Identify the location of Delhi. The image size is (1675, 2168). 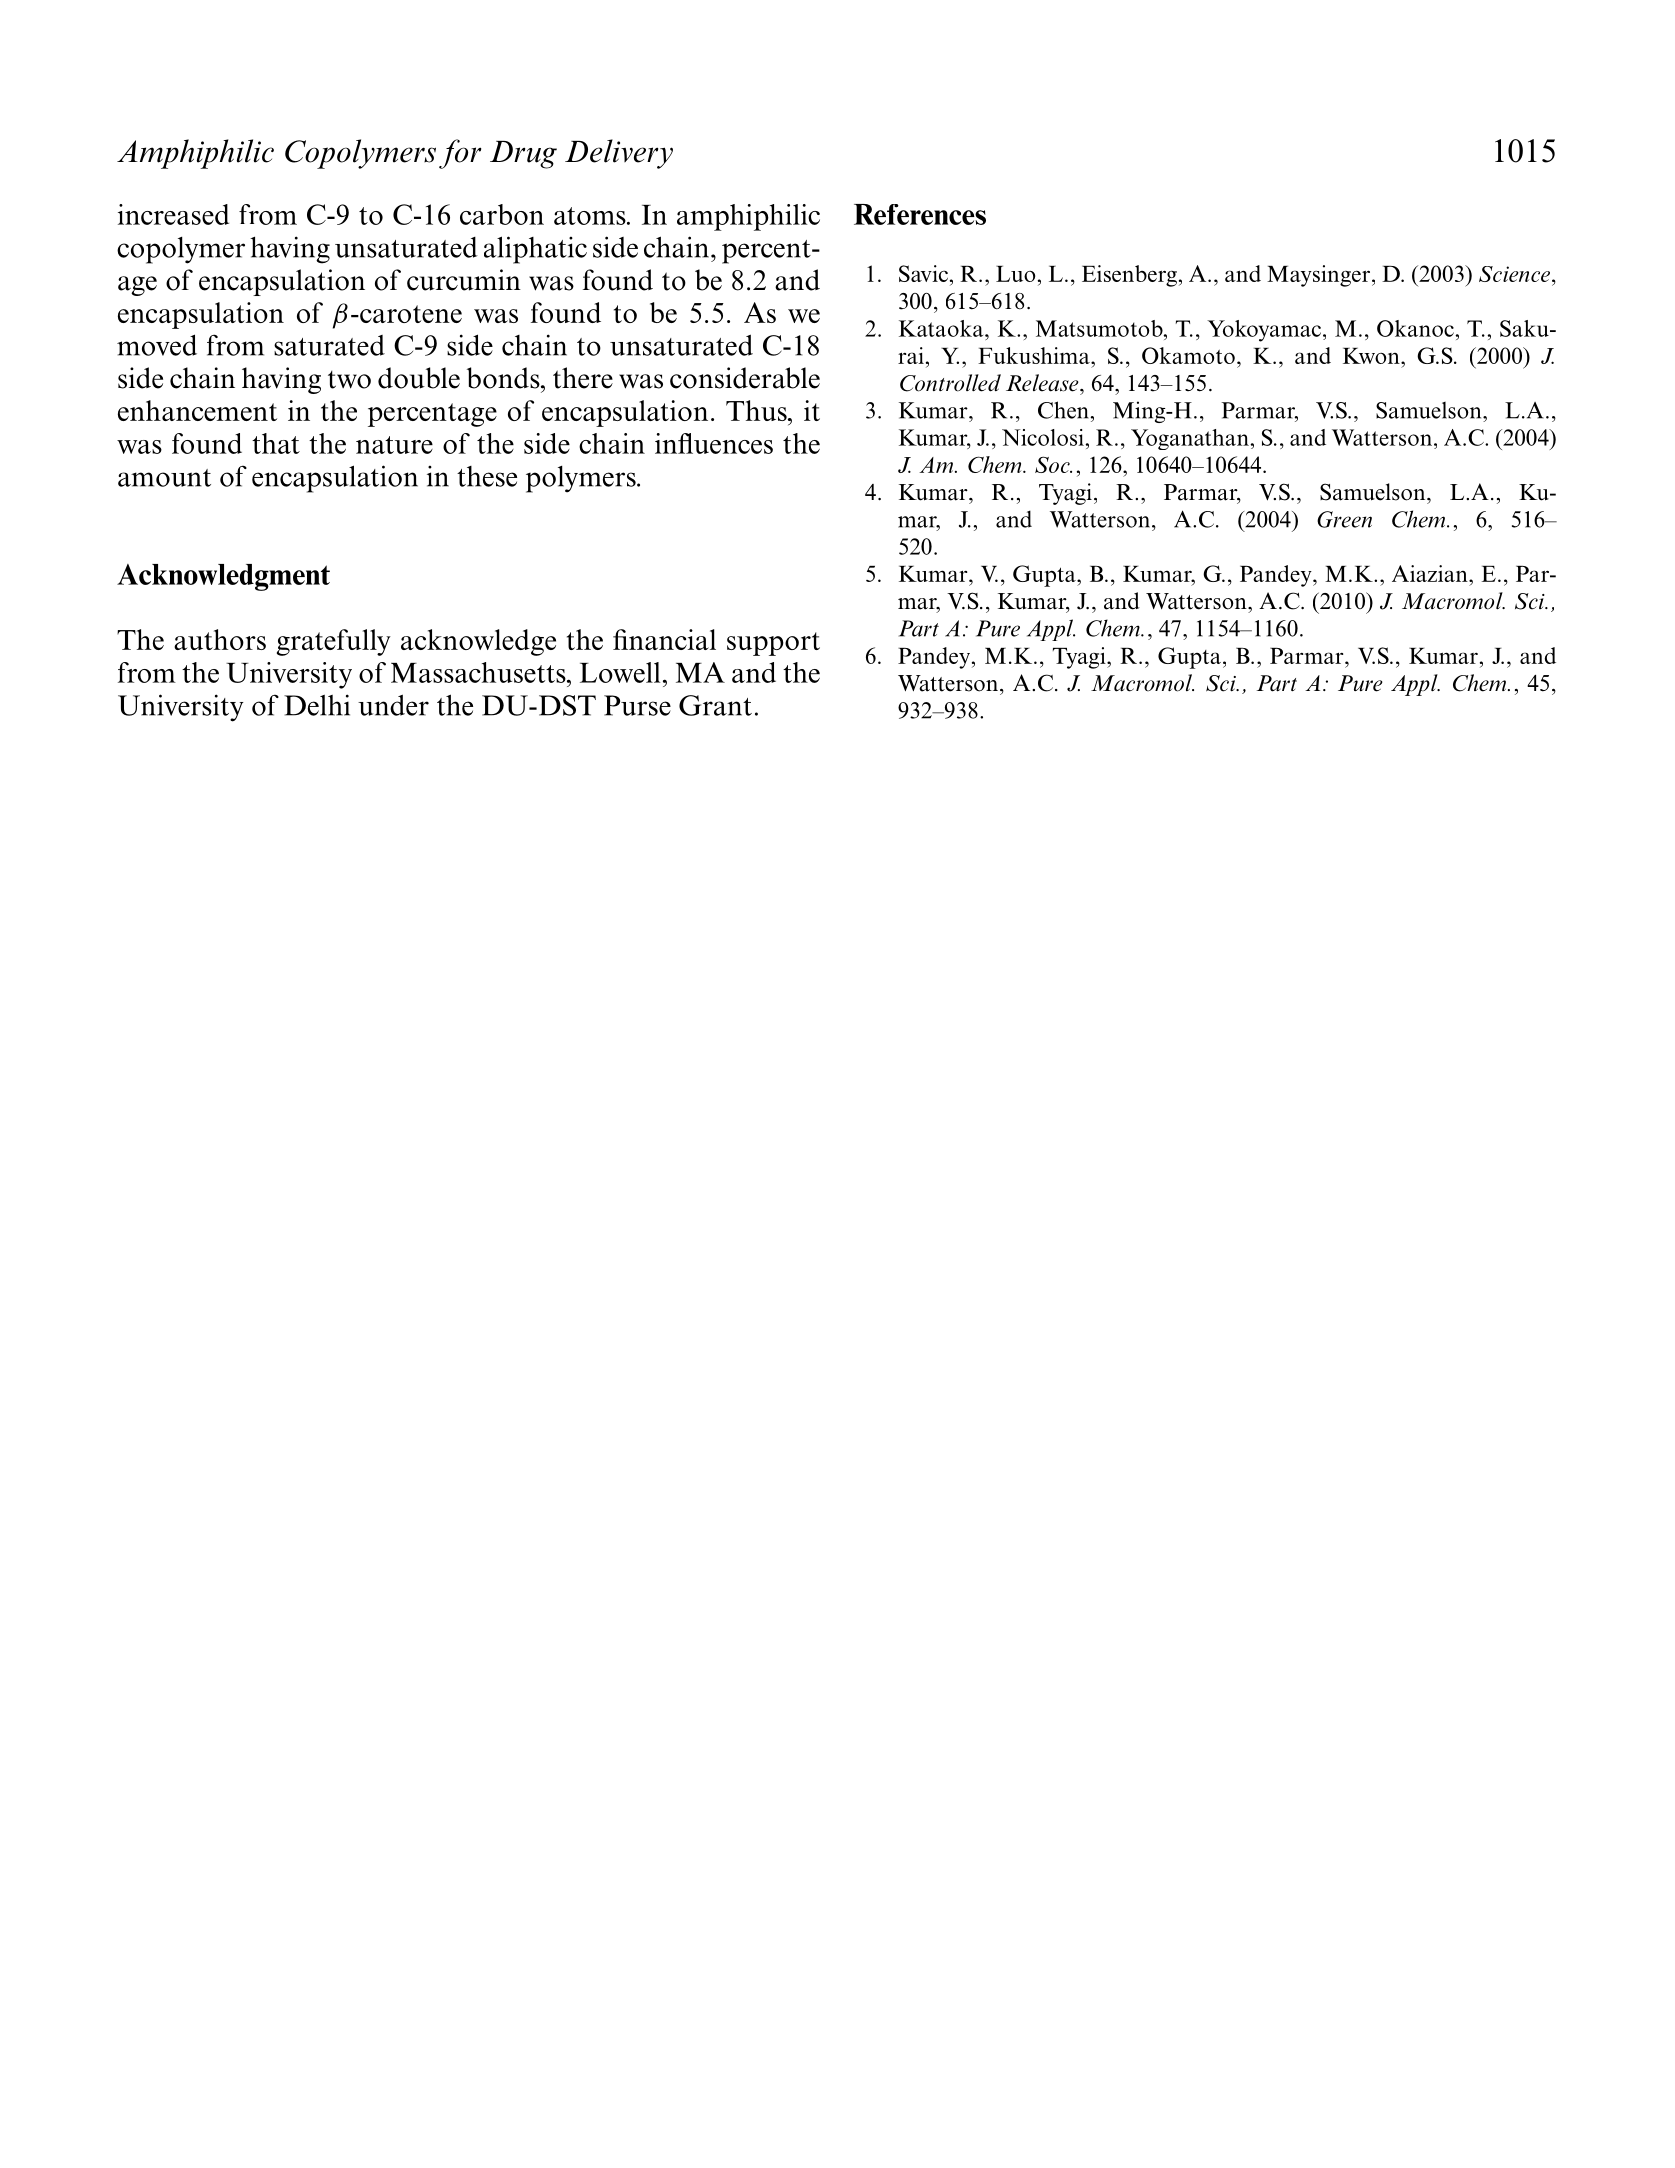
(317, 705).
